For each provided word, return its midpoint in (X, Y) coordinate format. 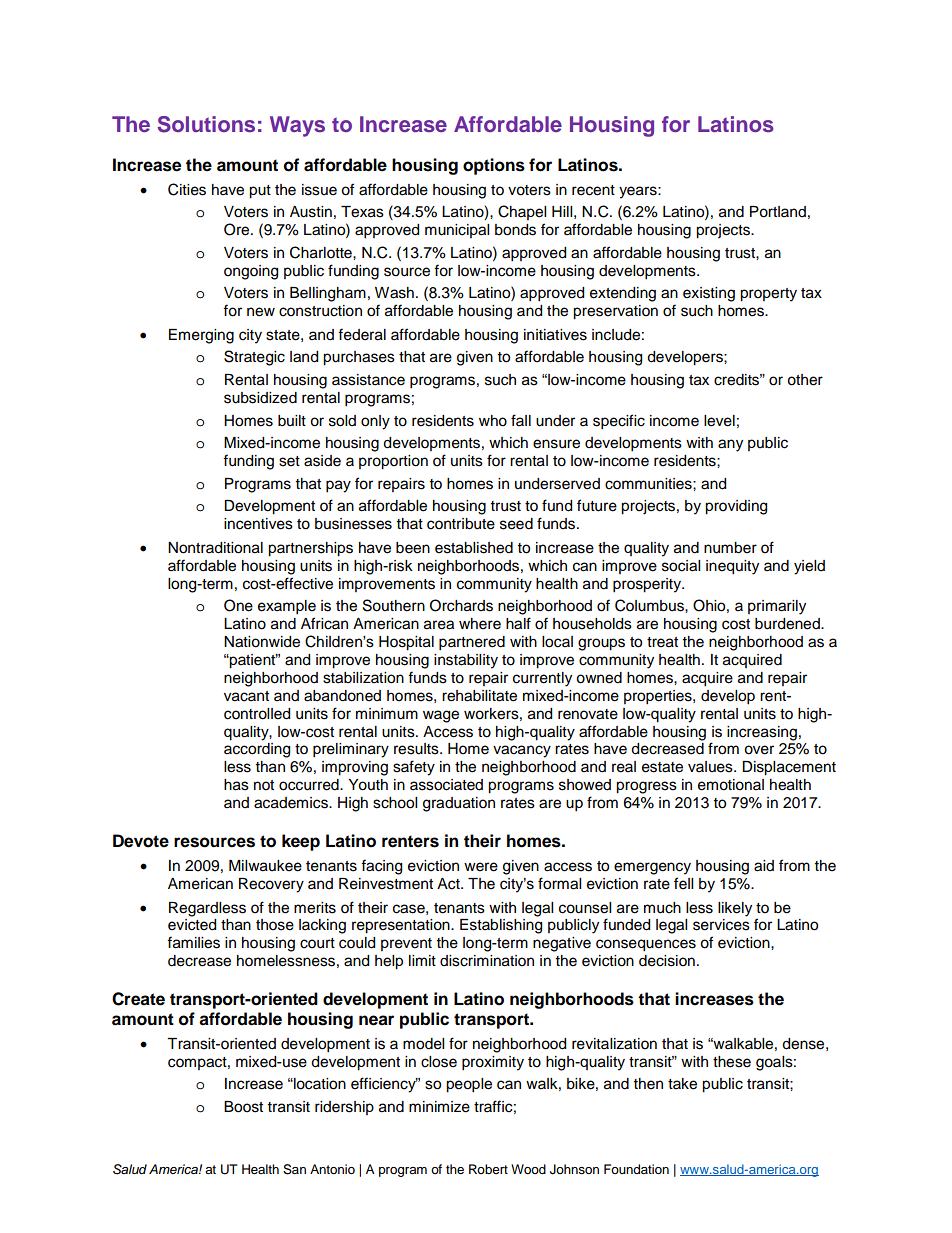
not (264, 785)
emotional (731, 785)
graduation (459, 804)
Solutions (206, 124)
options (494, 166)
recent (593, 190)
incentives (258, 524)
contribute (461, 524)
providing (736, 507)
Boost (243, 1107)
